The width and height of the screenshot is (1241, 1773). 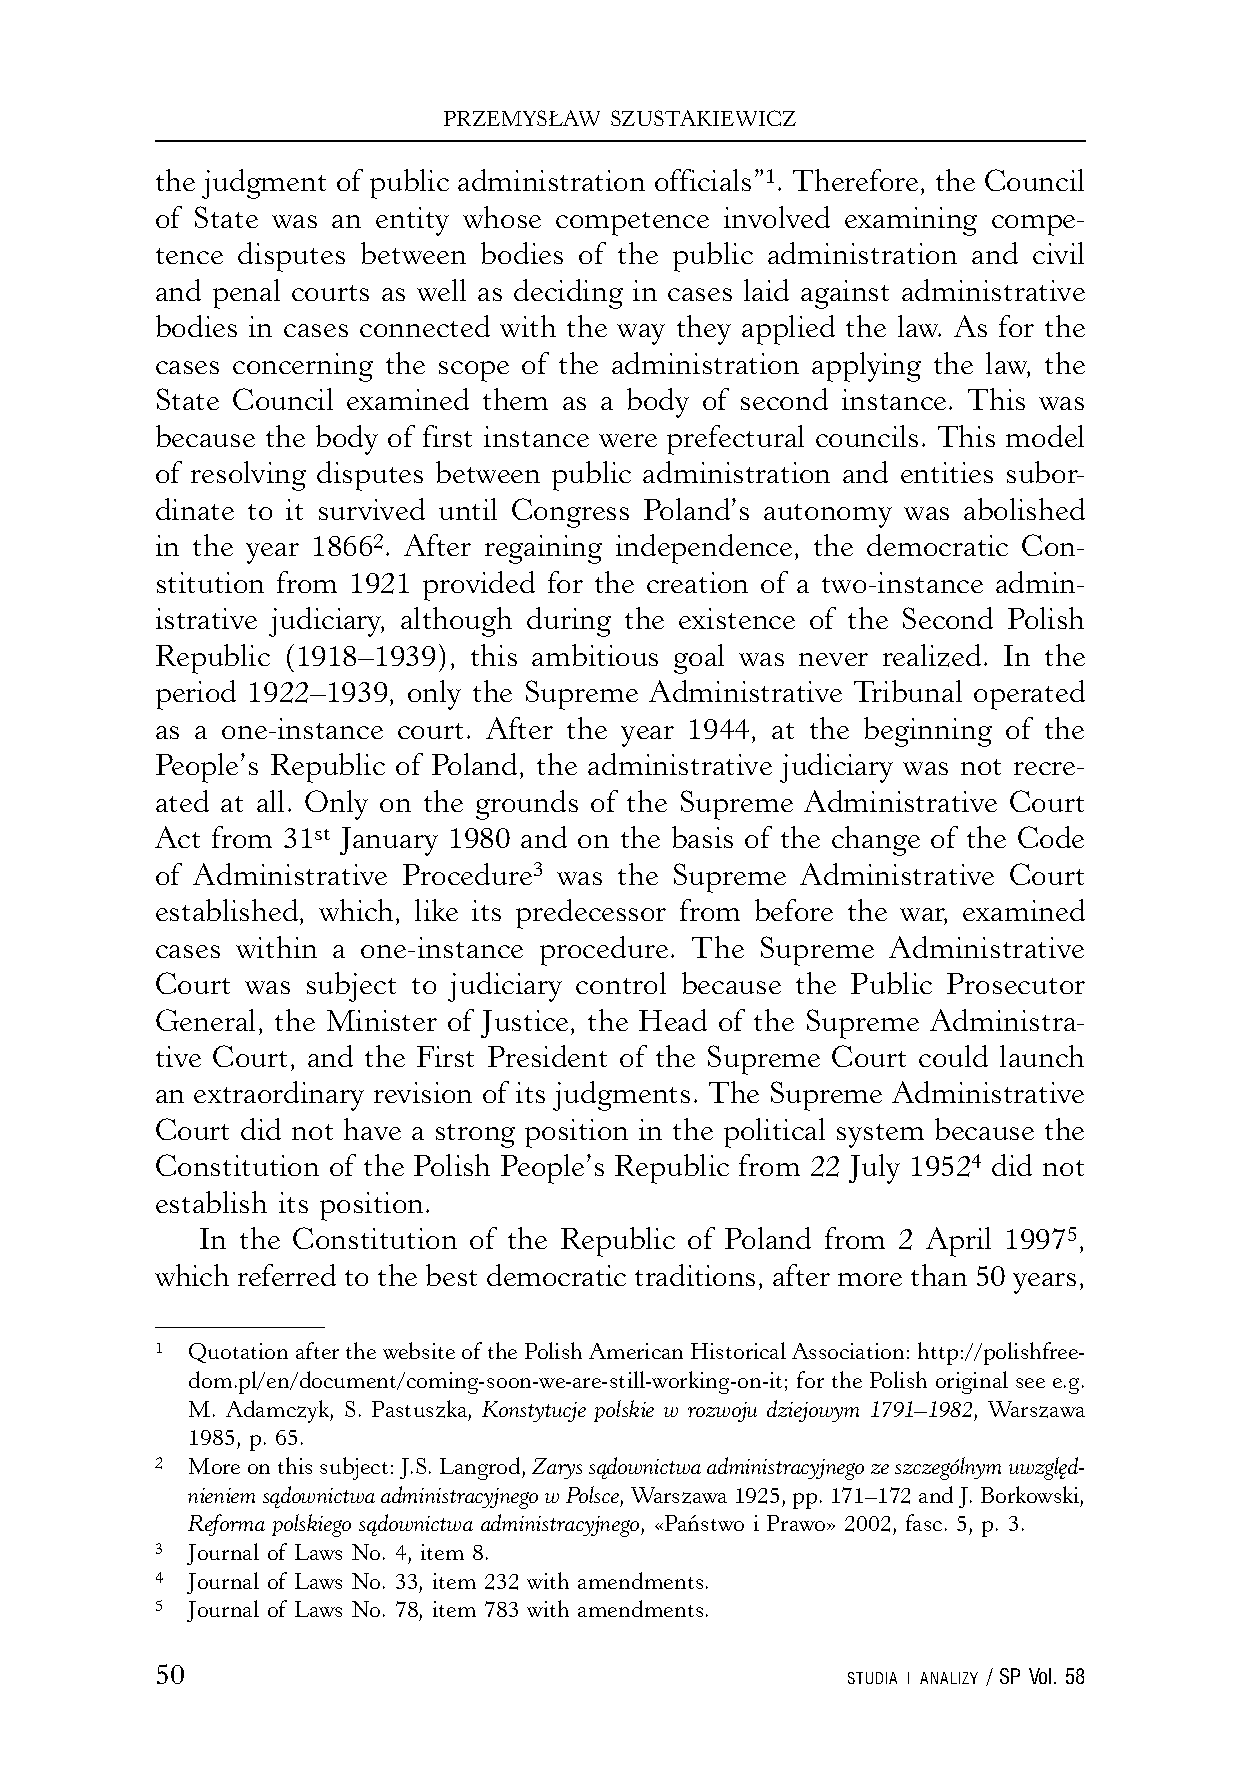 What do you see at coordinates (246, 294) in the screenshot?
I see `penal` at bounding box center [246, 294].
